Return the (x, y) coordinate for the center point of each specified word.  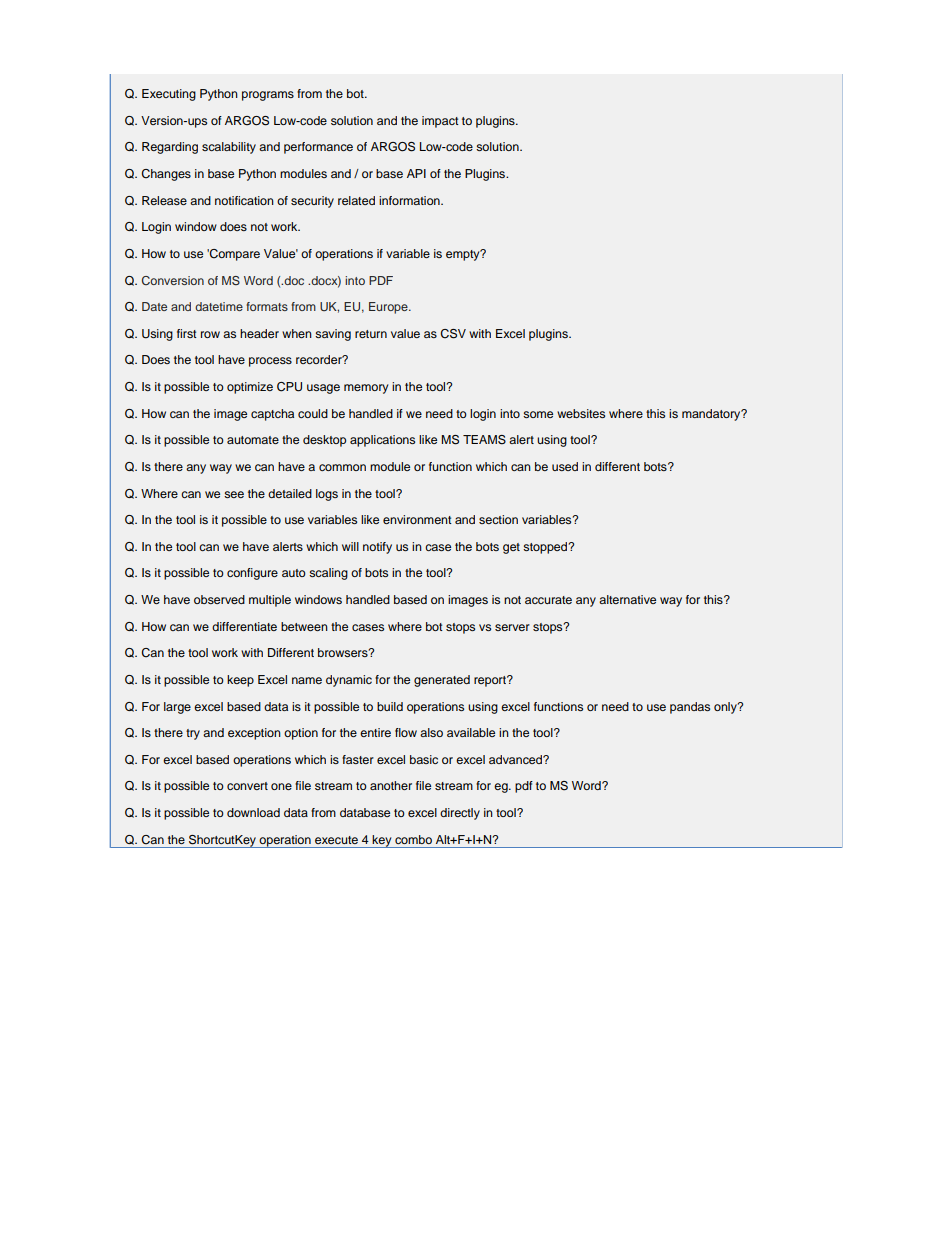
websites (581, 413)
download (253, 812)
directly (460, 814)
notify (377, 548)
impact (440, 122)
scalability (229, 148)
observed (219, 599)
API (416, 173)
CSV (453, 334)
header (259, 333)
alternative (627, 599)
